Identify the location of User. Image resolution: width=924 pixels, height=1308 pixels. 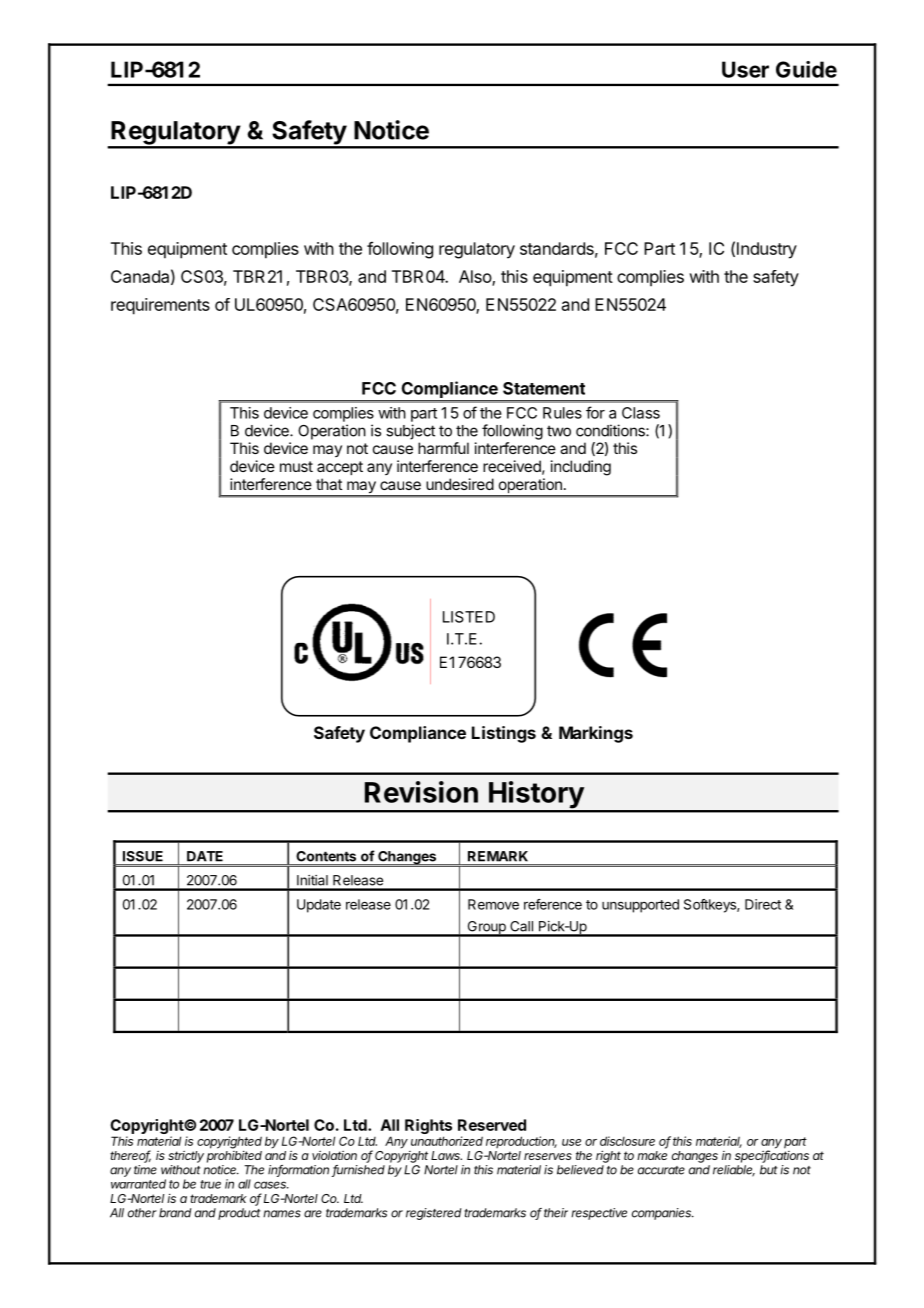
(745, 69).
